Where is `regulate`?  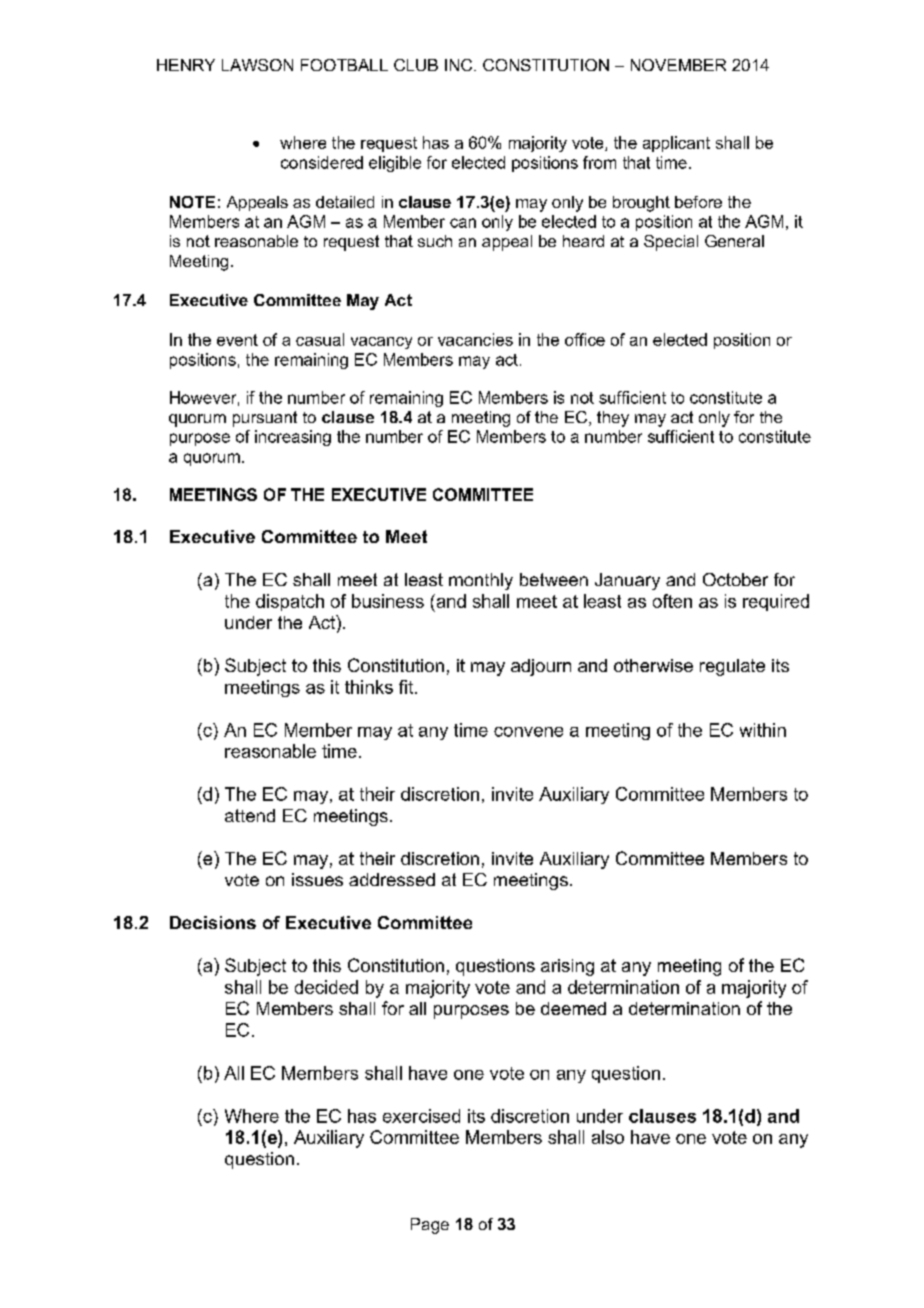
regulate is located at coordinates (732, 667).
